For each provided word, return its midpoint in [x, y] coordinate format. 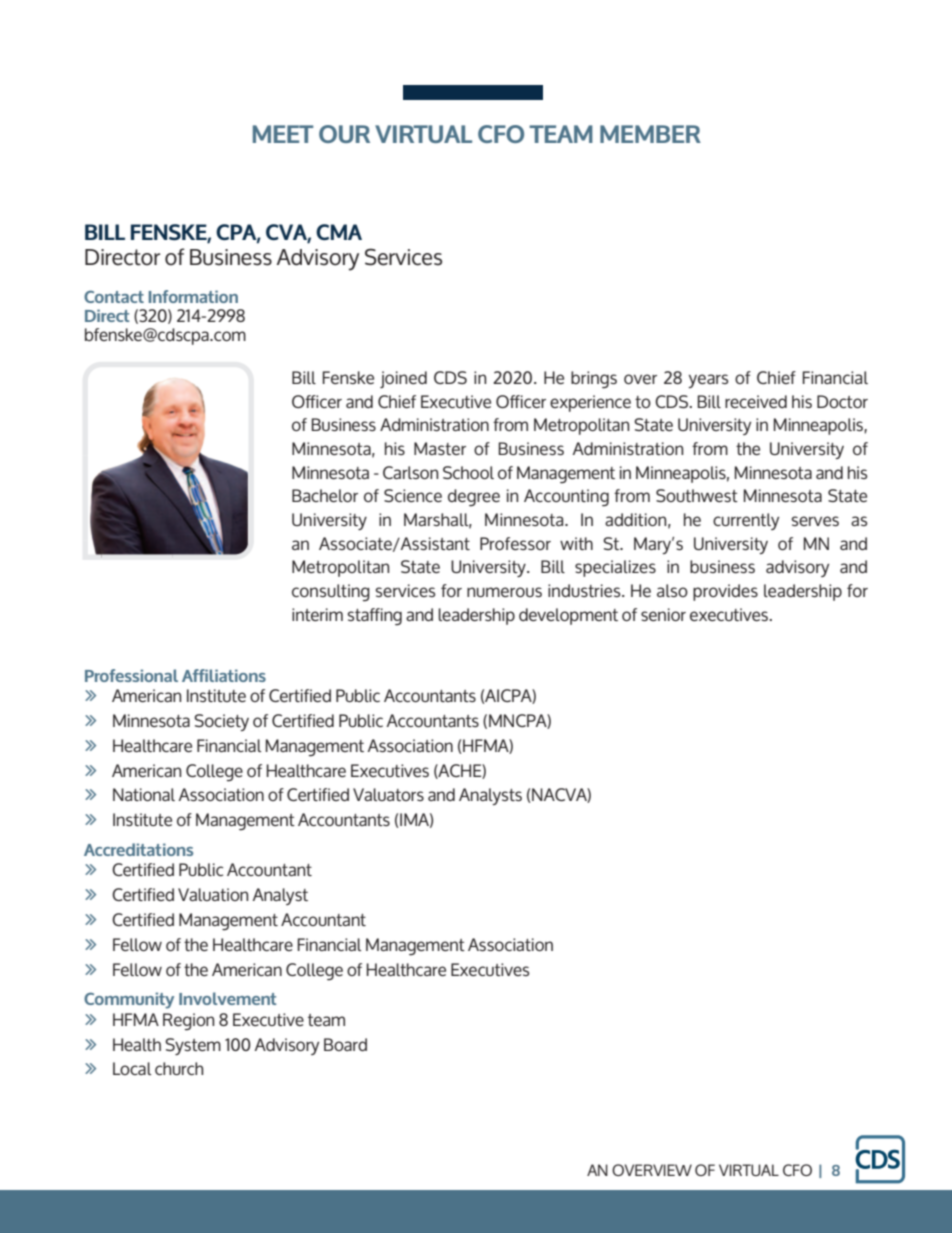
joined [403, 379]
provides [725, 592]
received [756, 401]
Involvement [227, 998]
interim [317, 614]
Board [345, 1044]
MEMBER [650, 134]
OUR [344, 134]
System [193, 1046]
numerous [504, 592]
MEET [283, 134]
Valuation [213, 894]
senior [663, 614]
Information [193, 296]
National [144, 794]
